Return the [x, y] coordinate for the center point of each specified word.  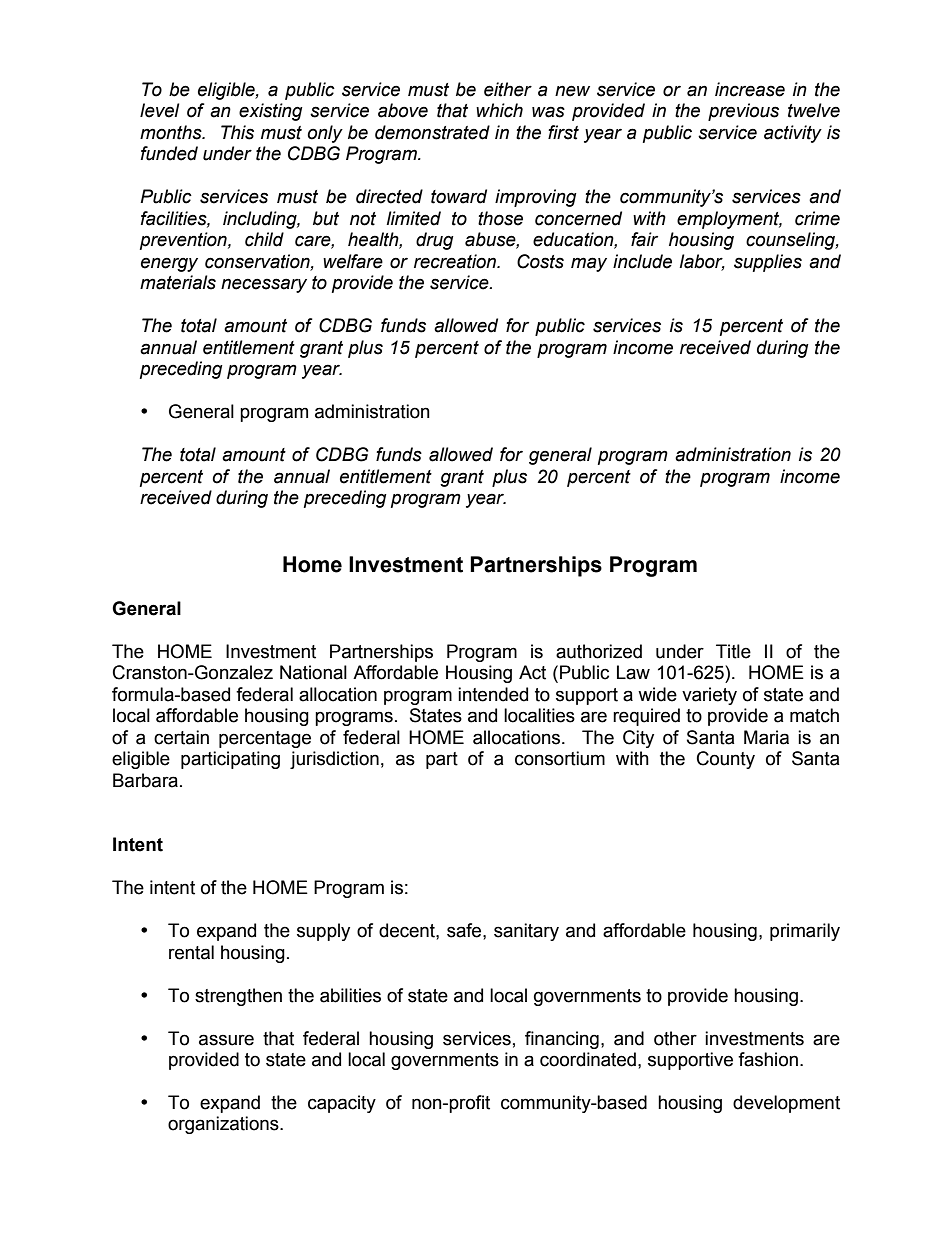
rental [191, 952]
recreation [456, 261]
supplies [768, 263]
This [237, 132]
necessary [264, 285]
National [313, 672]
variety [709, 696]
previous [743, 112]
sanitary [526, 932]
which [499, 110]
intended [493, 694]
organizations [224, 1125]
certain [181, 737]
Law [633, 672]
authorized [599, 651]
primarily [805, 932]
